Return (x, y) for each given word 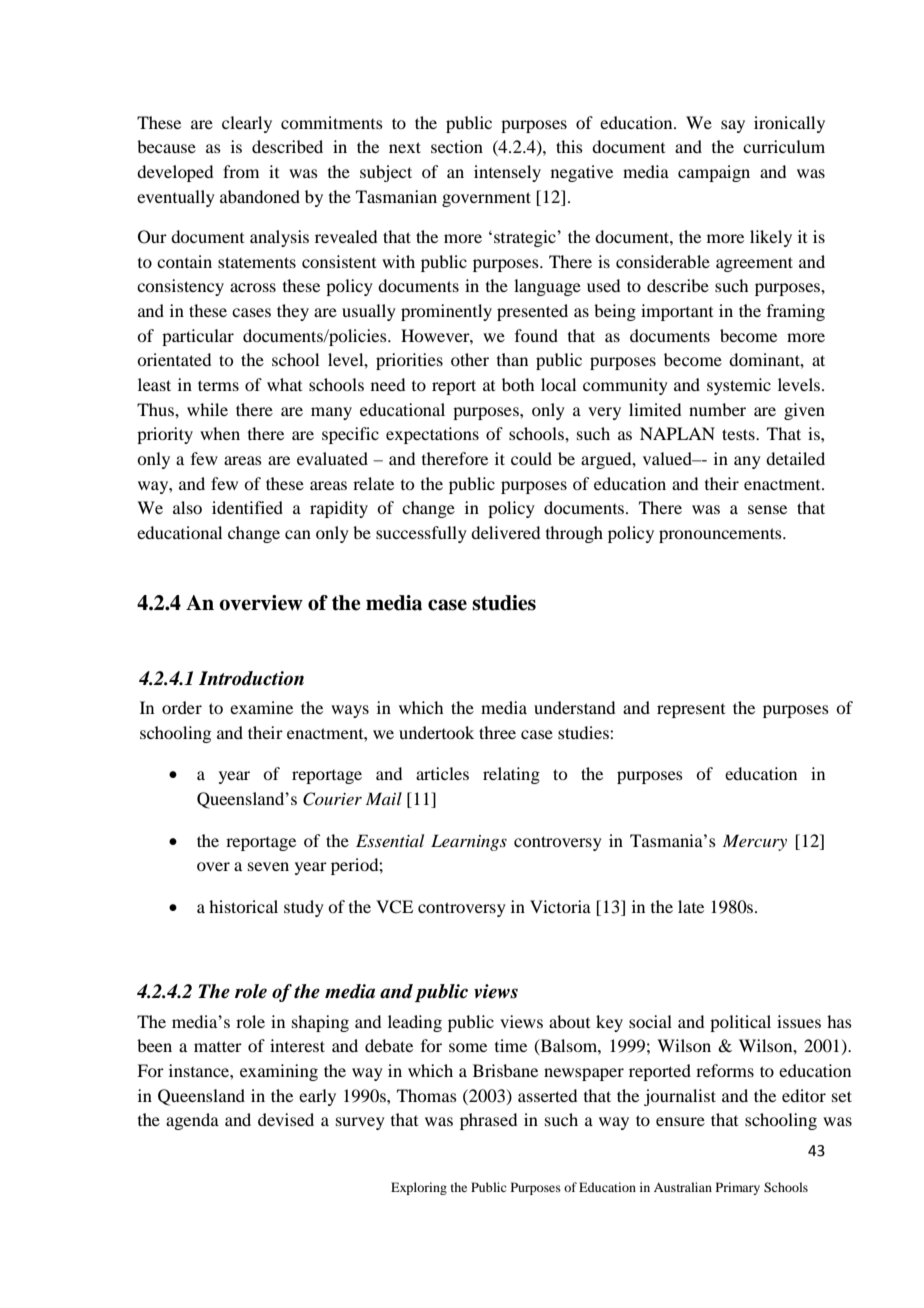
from (241, 171)
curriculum (784, 146)
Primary (738, 1188)
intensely (507, 173)
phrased (488, 1121)
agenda (192, 1121)
